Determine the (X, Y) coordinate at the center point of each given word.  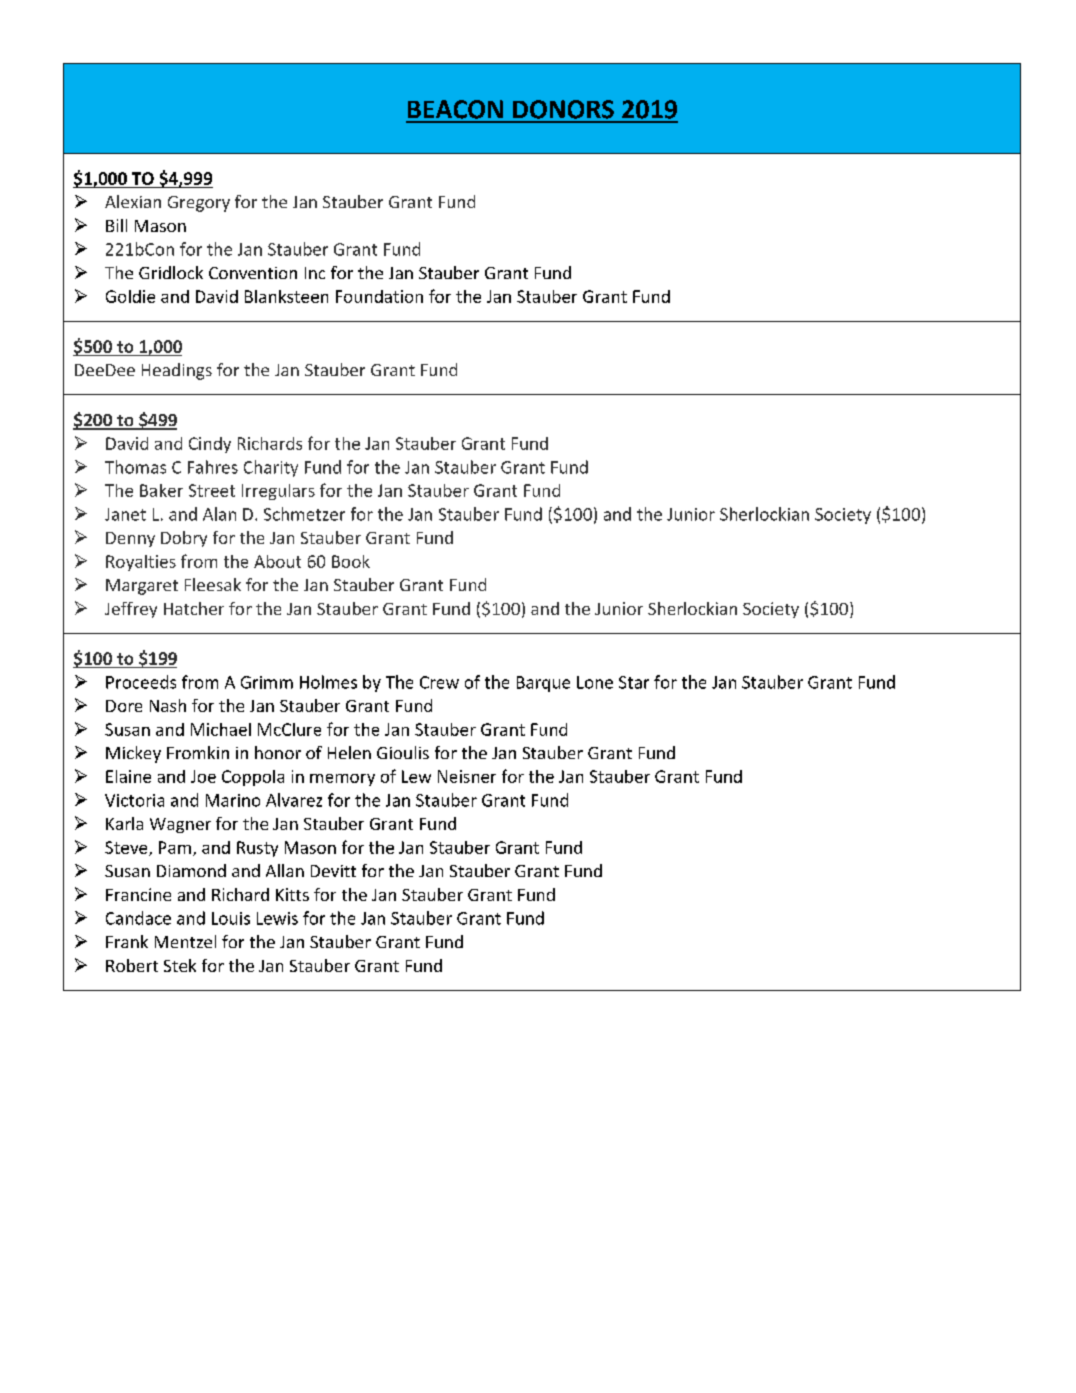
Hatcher (194, 608)
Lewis (277, 918)
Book (351, 561)
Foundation (379, 296)
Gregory (199, 204)
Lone (595, 682)
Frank (127, 941)
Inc (315, 273)
